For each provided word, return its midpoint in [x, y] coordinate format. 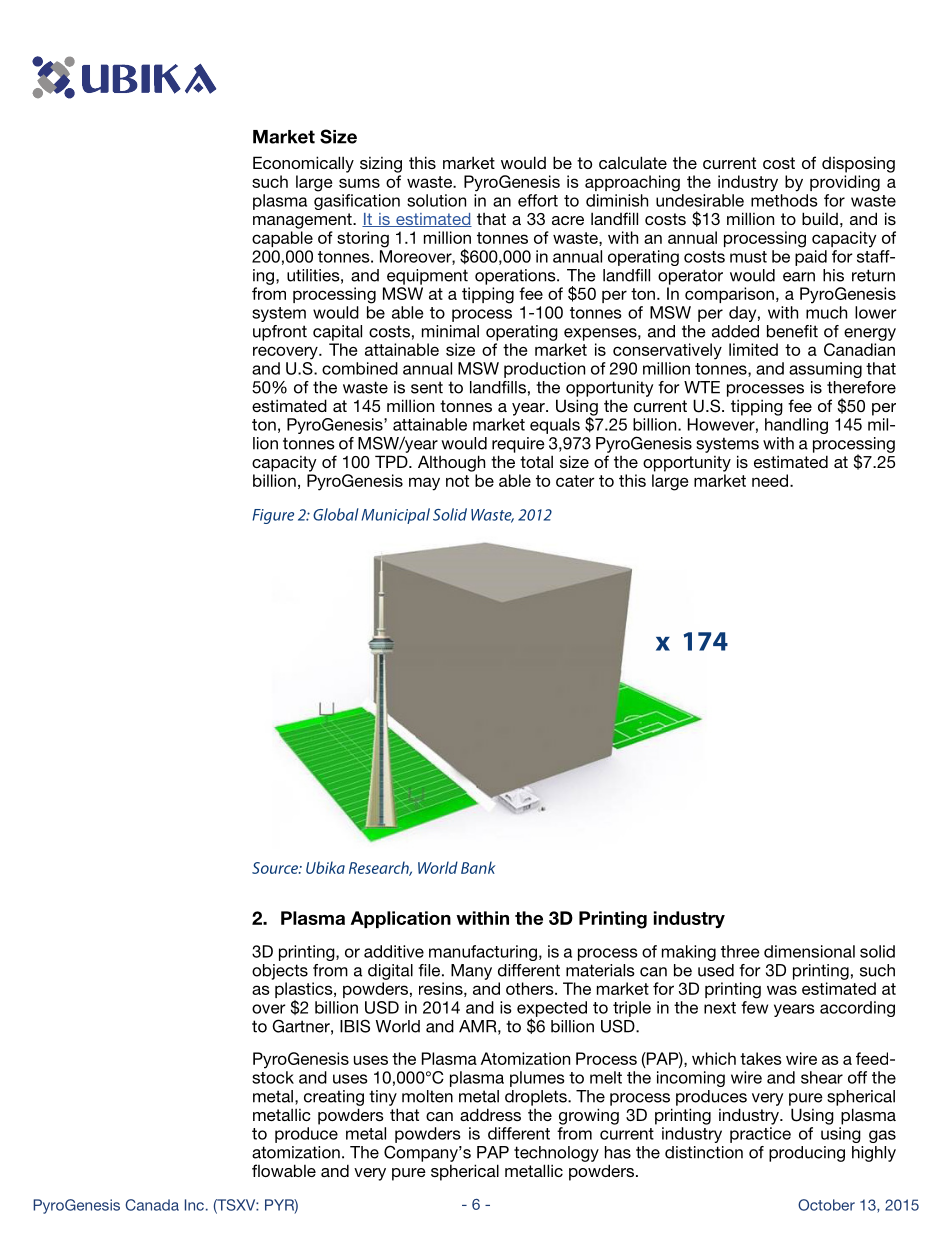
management [303, 221]
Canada [152, 1205]
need [771, 480]
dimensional [809, 951]
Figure [273, 516]
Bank [478, 867]
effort [538, 200]
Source [276, 868]
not [457, 481]
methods [784, 200]
